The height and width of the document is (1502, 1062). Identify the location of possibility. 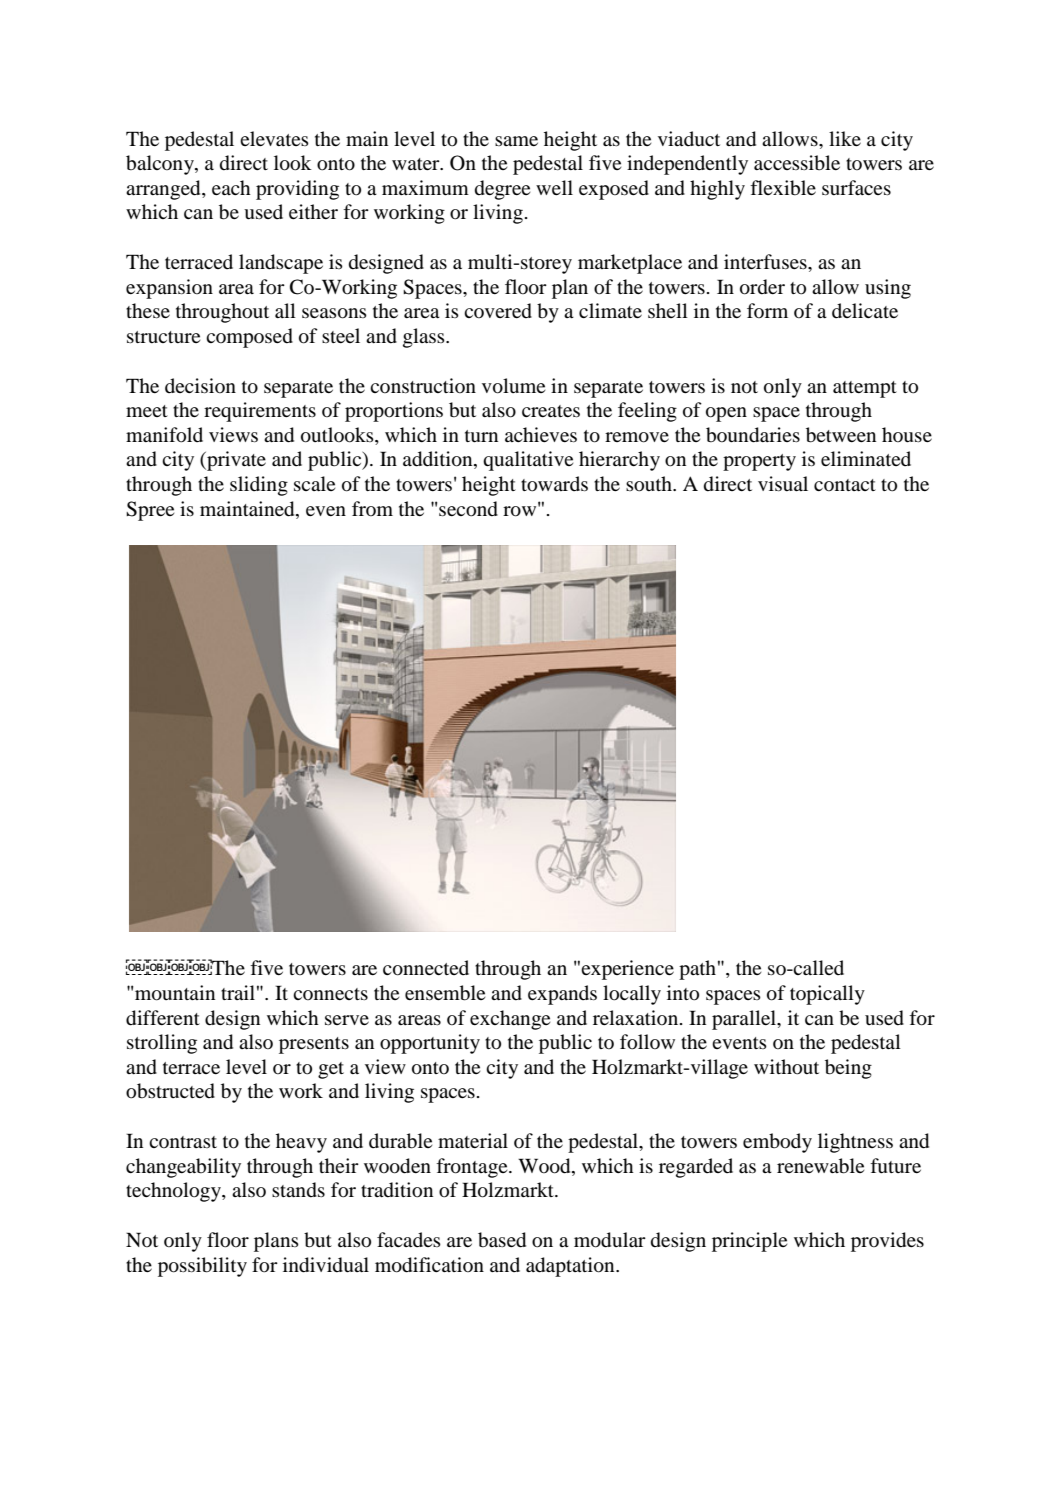
(202, 1267).
